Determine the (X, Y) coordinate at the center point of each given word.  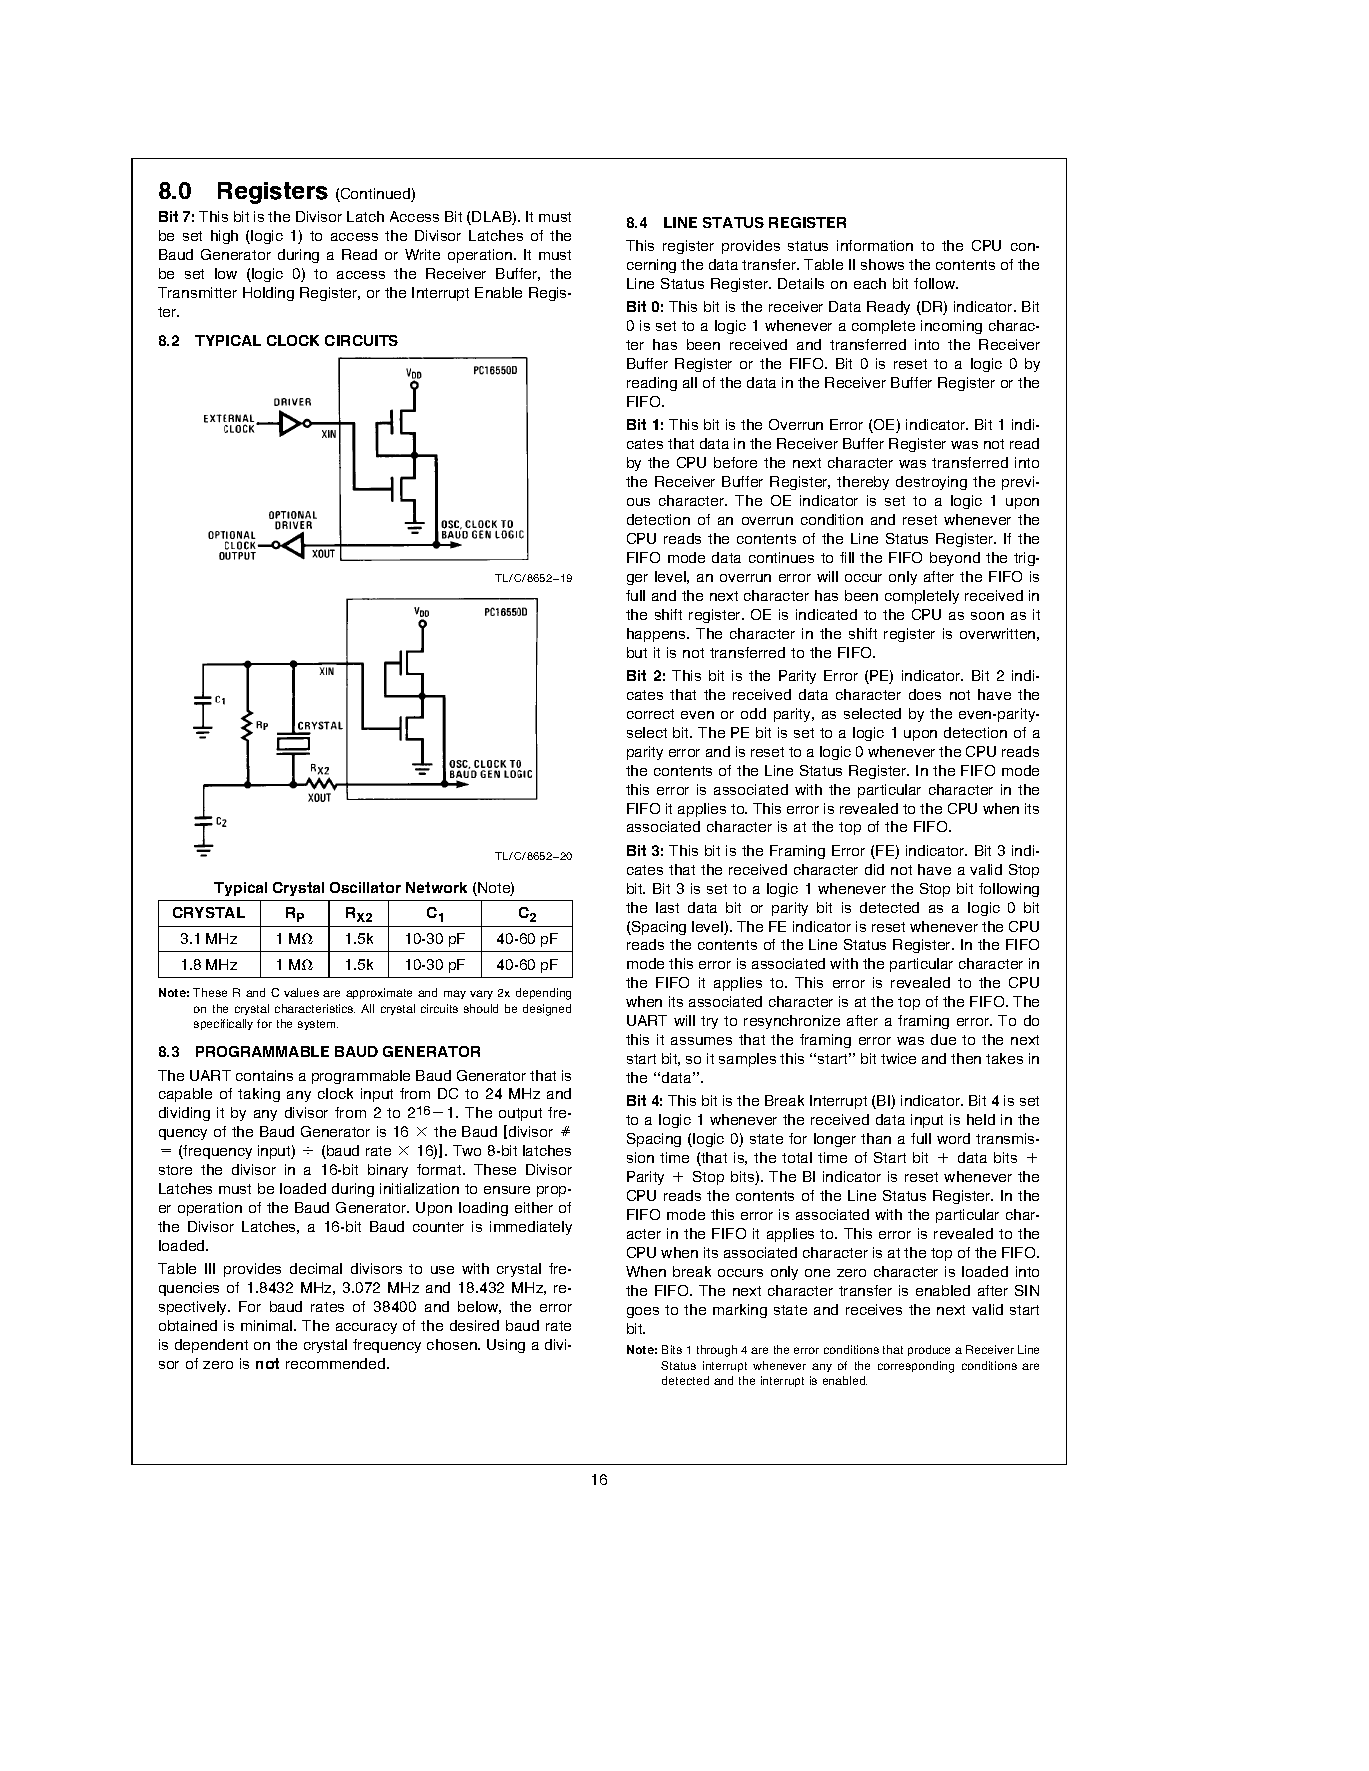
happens (657, 635)
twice (898, 1058)
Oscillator (365, 887)
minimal (268, 1325)
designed (547, 1010)
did (874, 869)
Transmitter (197, 292)
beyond (955, 559)
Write (422, 254)
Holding (268, 294)
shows (882, 264)
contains (264, 1075)
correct (650, 714)
